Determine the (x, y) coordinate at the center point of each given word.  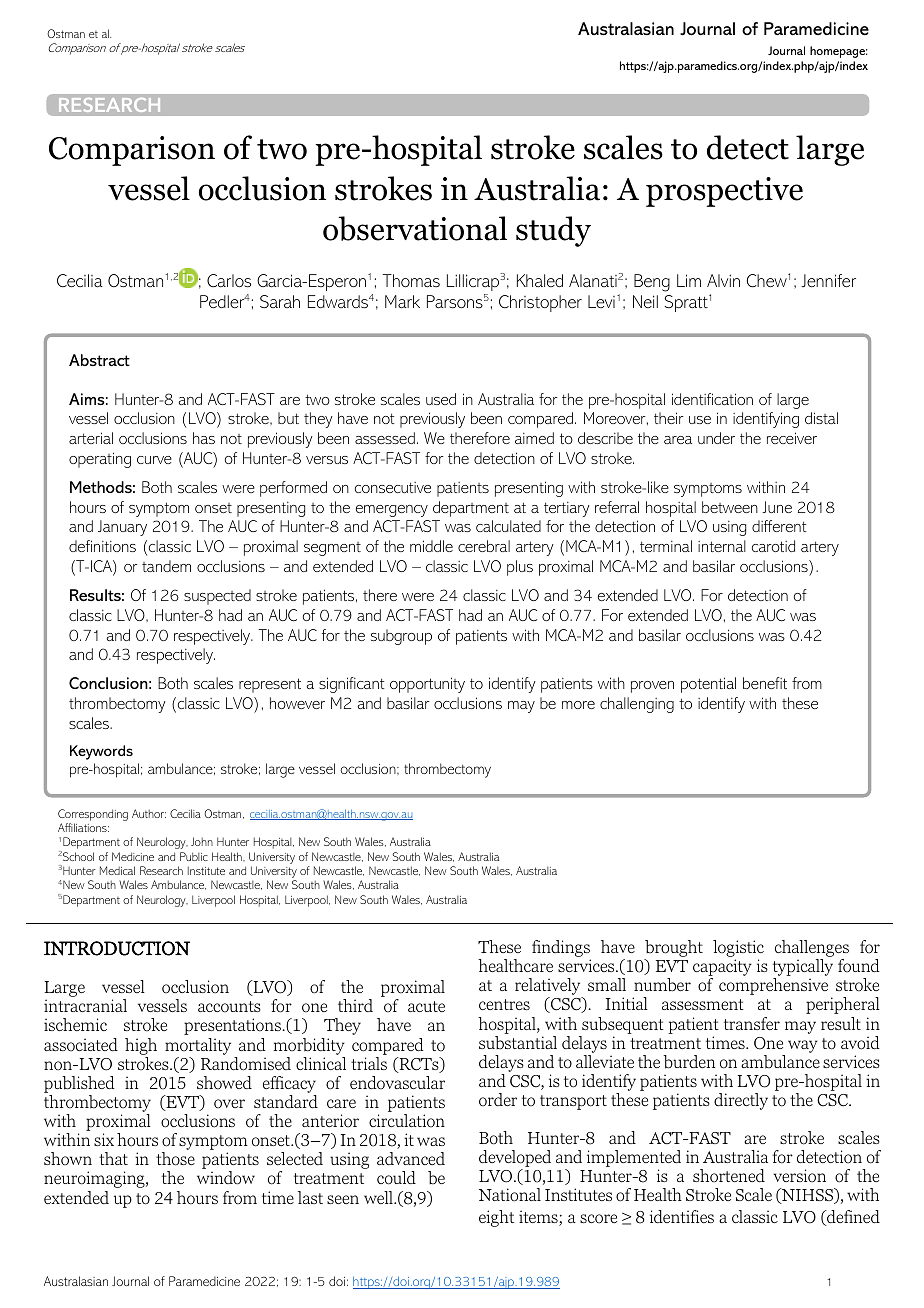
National (510, 1195)
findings (561, 950)
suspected (217, 597)
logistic (738, 950)
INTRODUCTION (117, 948)
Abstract (99, 360)
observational (415, 228)
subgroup (401, 637)
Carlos (229, 281)
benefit (765, 683)
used (441, 399)
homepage (839, 52)
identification (712, 399)
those (175, 1159)
